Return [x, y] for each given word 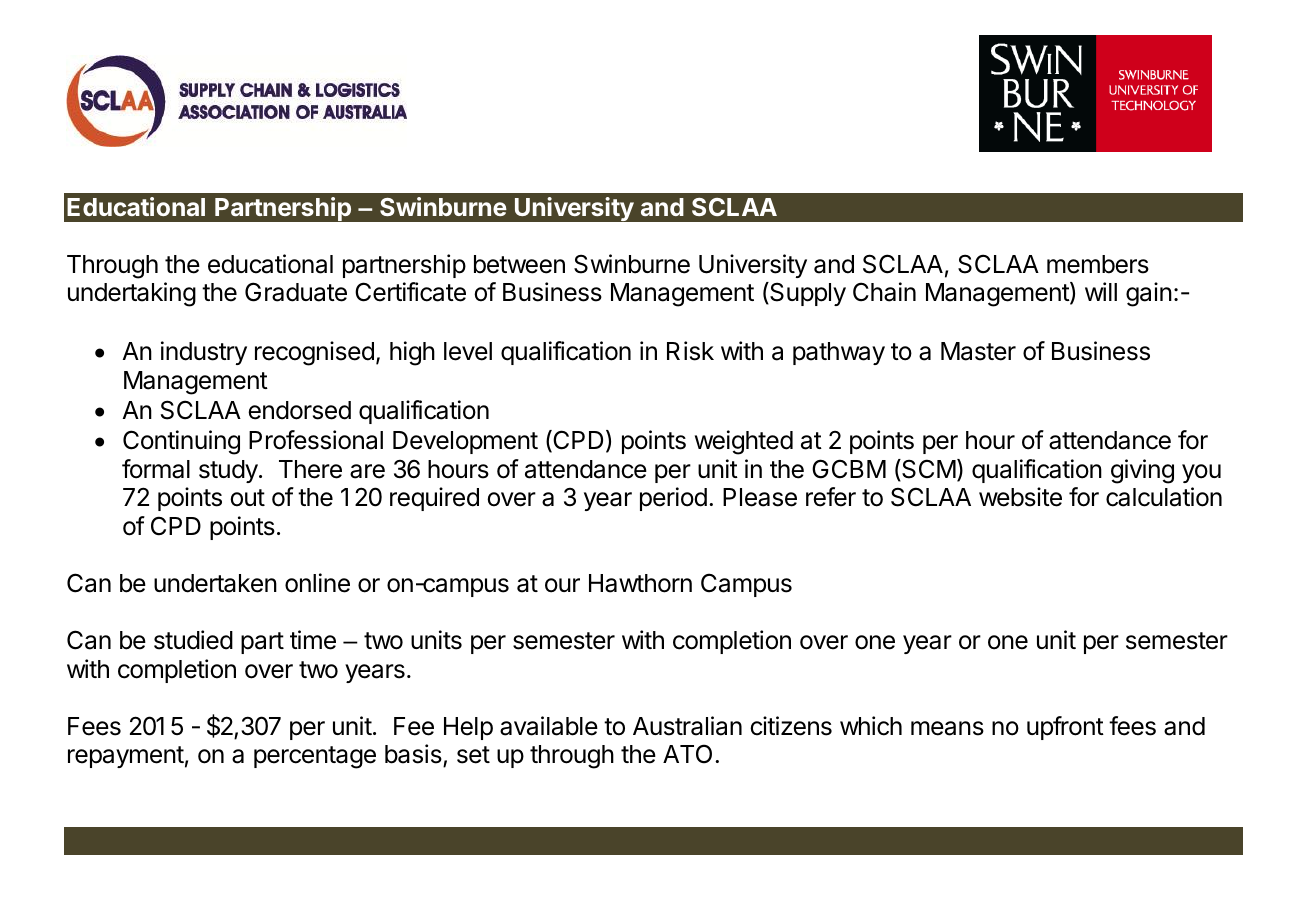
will [1101, 291]
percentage [315, 757]
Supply [807, 294]
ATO [687, 754]
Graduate [296, 292]
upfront [1065, 728]
